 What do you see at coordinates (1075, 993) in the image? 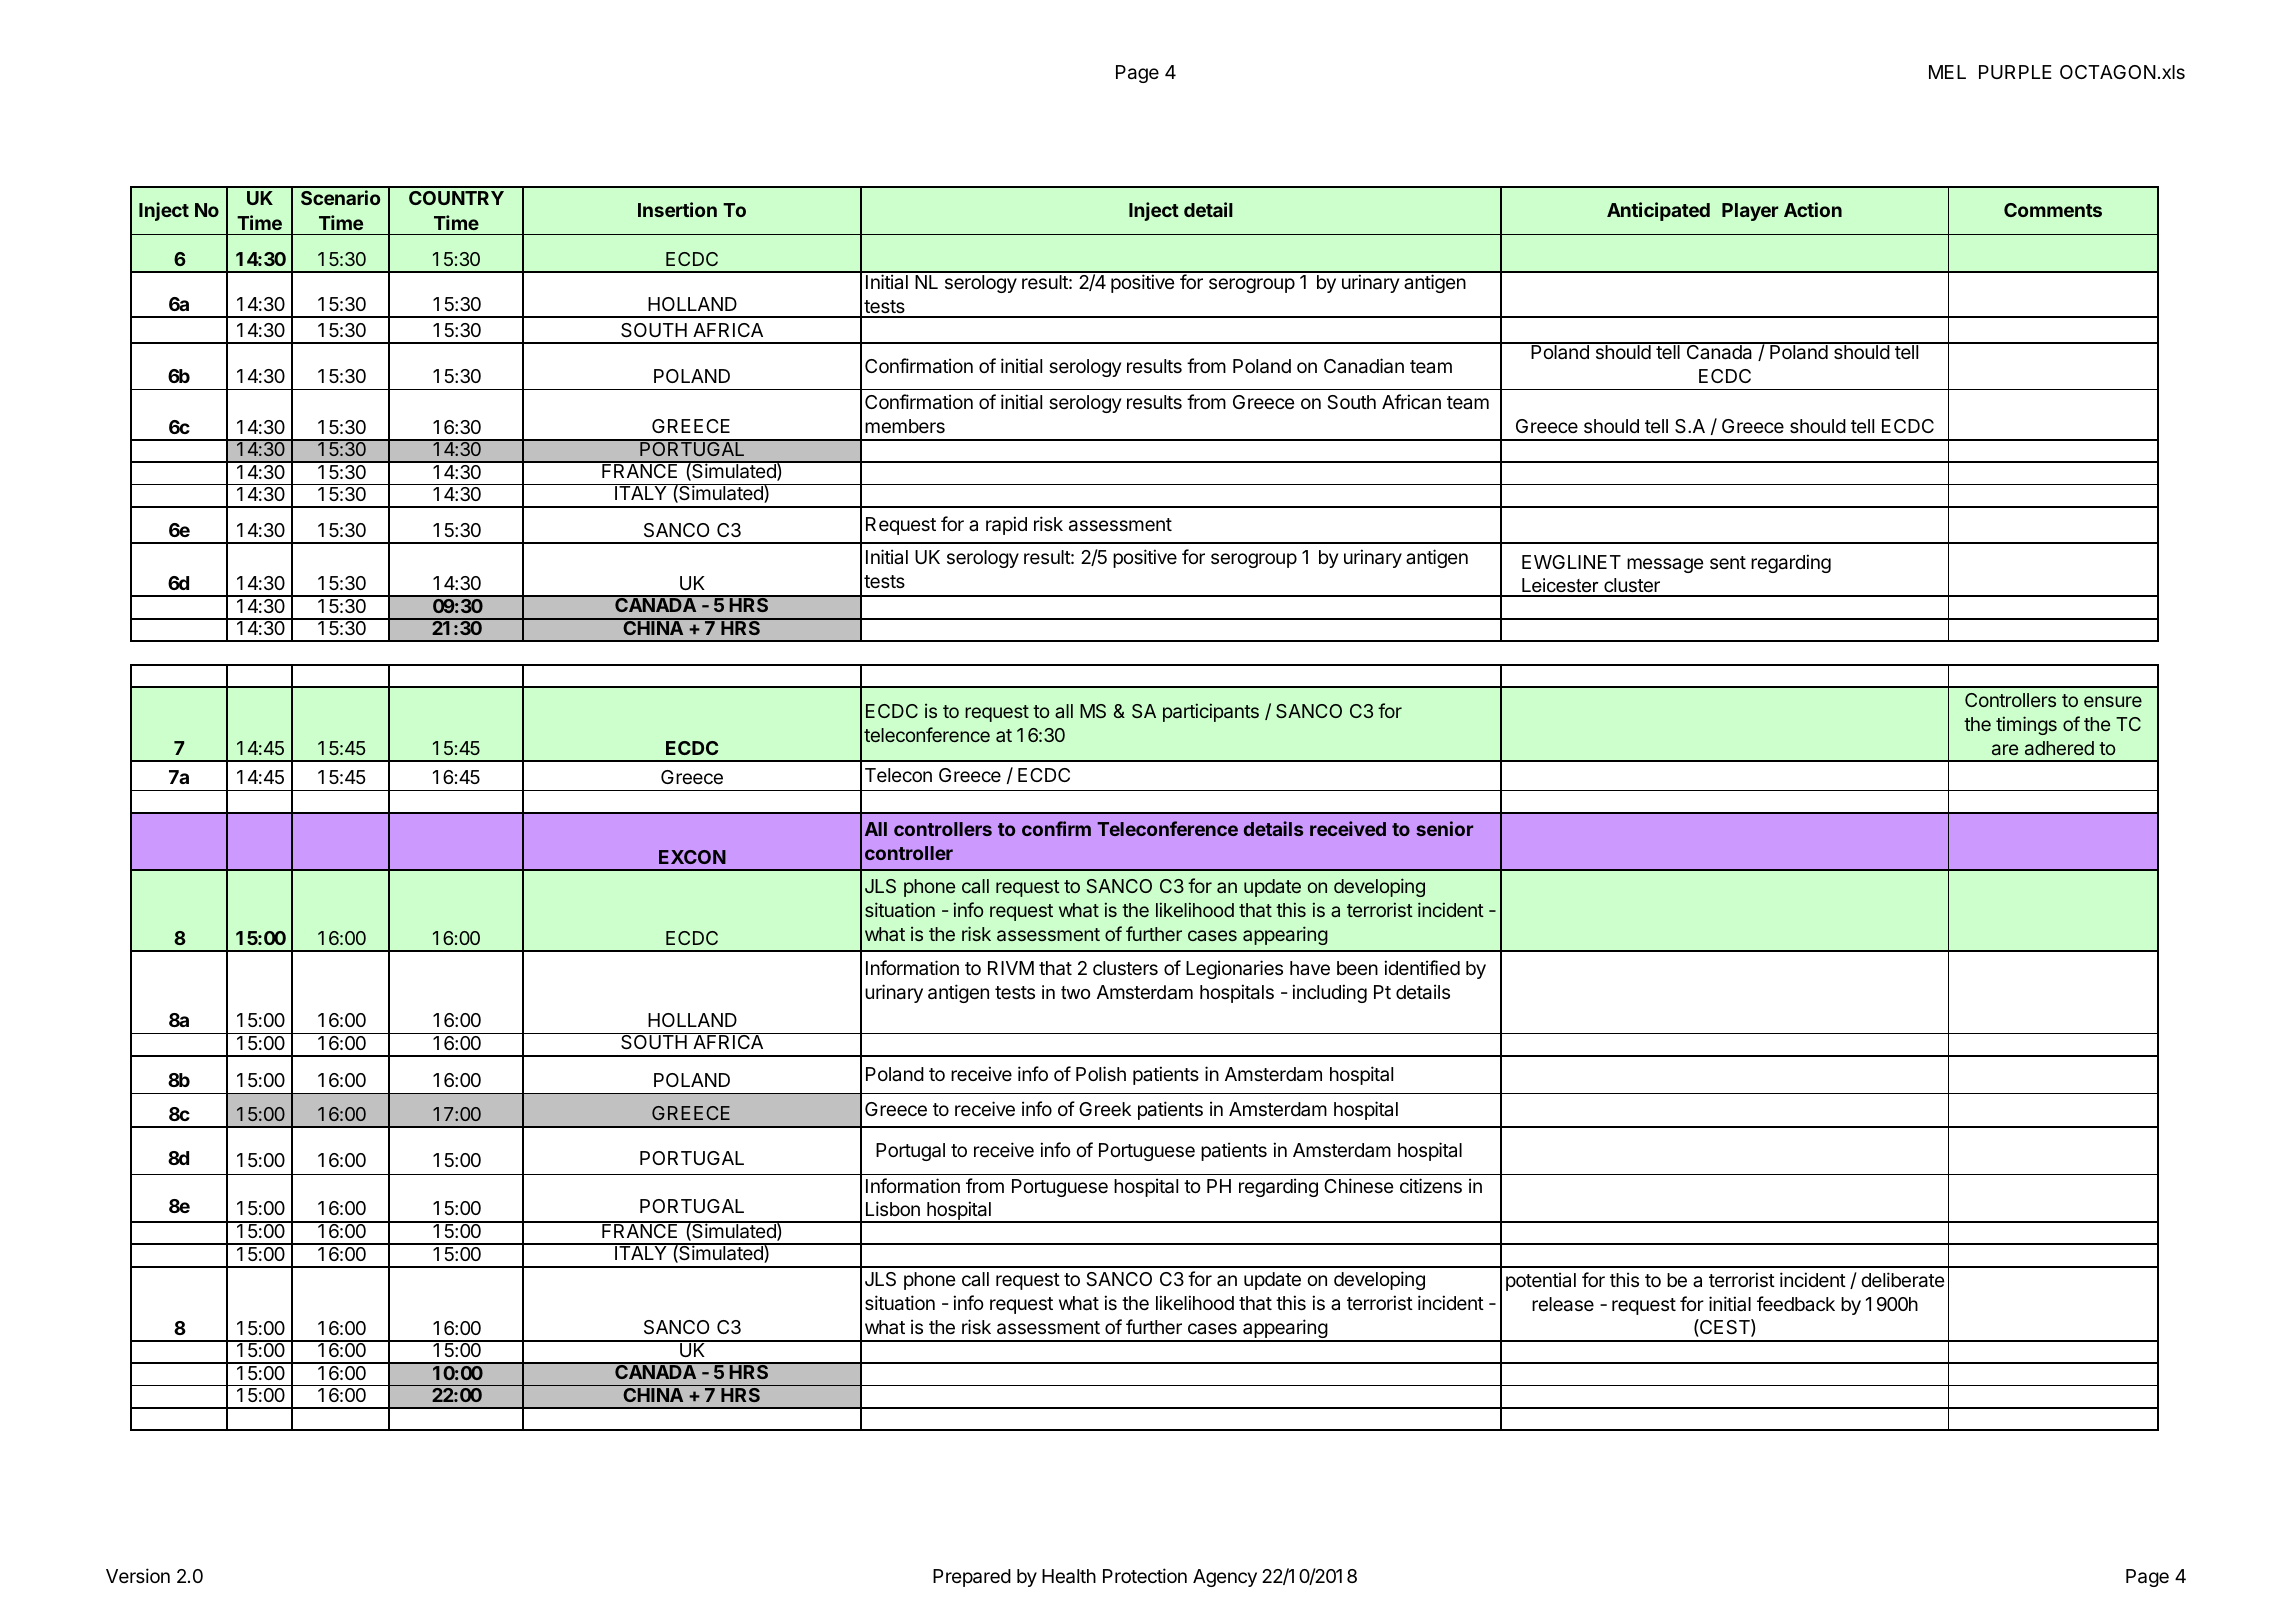
I see `two` at bounding box center [1075, 993].
